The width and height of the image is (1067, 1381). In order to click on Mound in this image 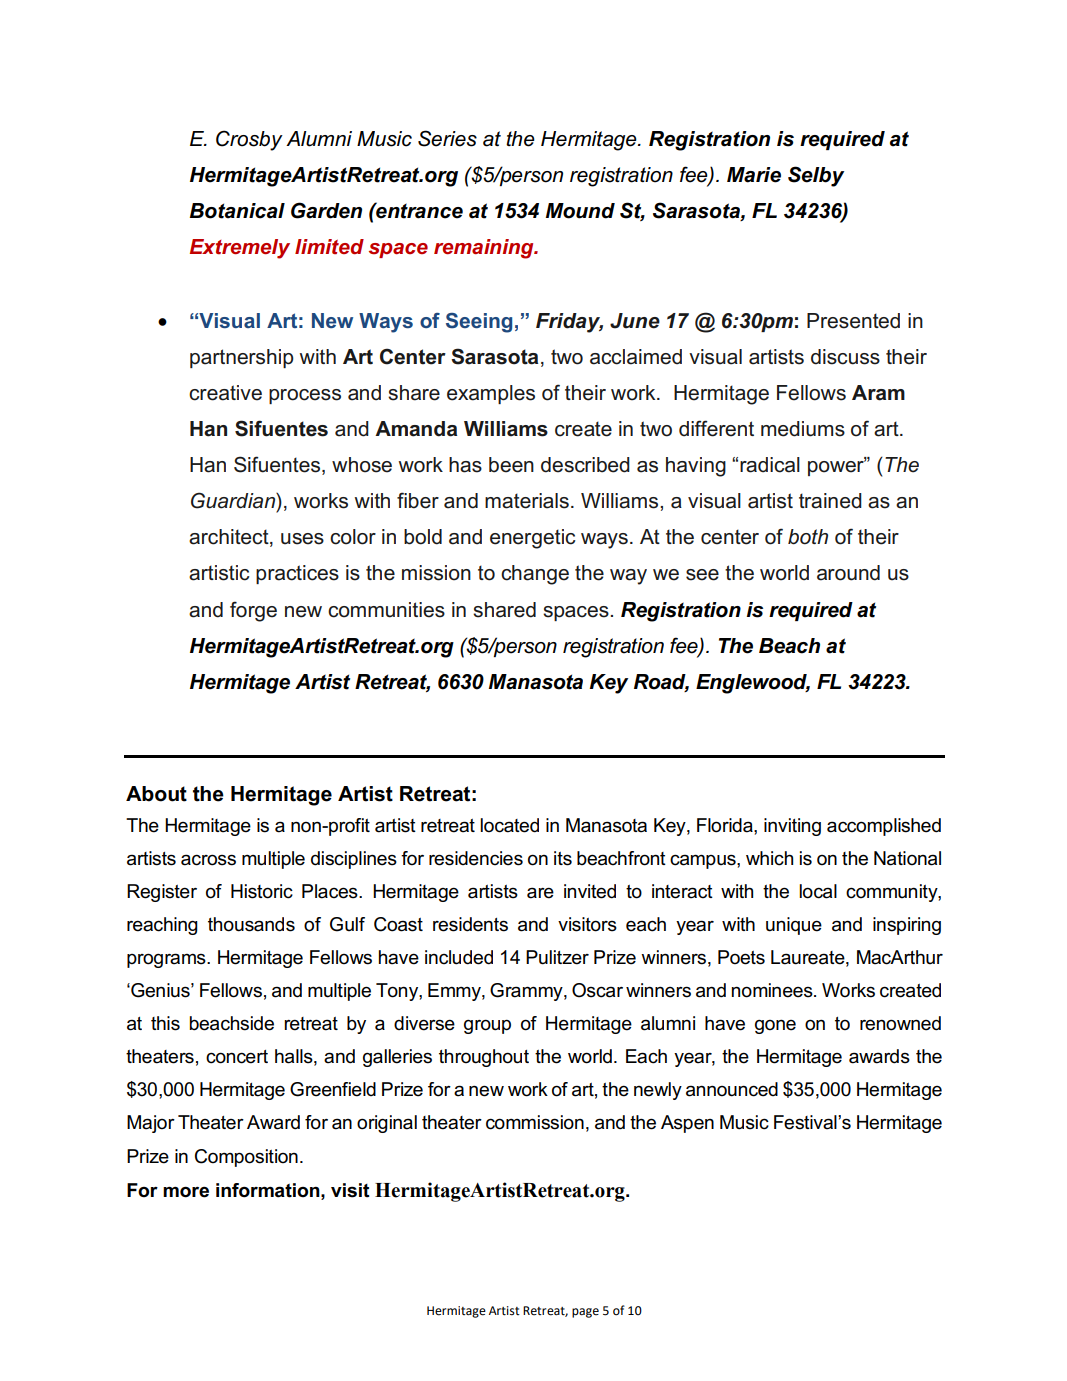, I will do `click(580, 211)`.
